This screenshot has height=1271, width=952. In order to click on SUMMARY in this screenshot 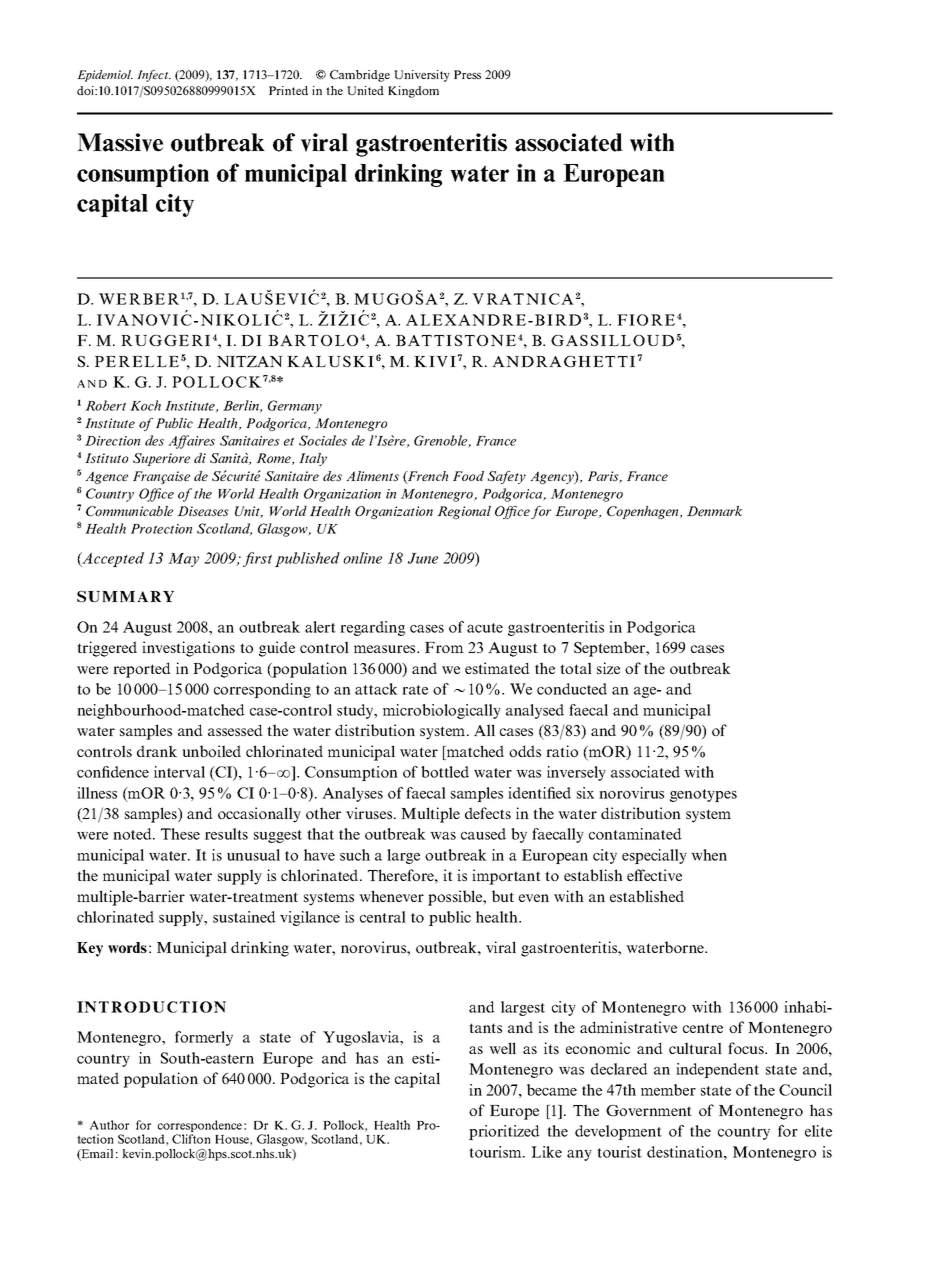, I will do `click(125, 596)`.
